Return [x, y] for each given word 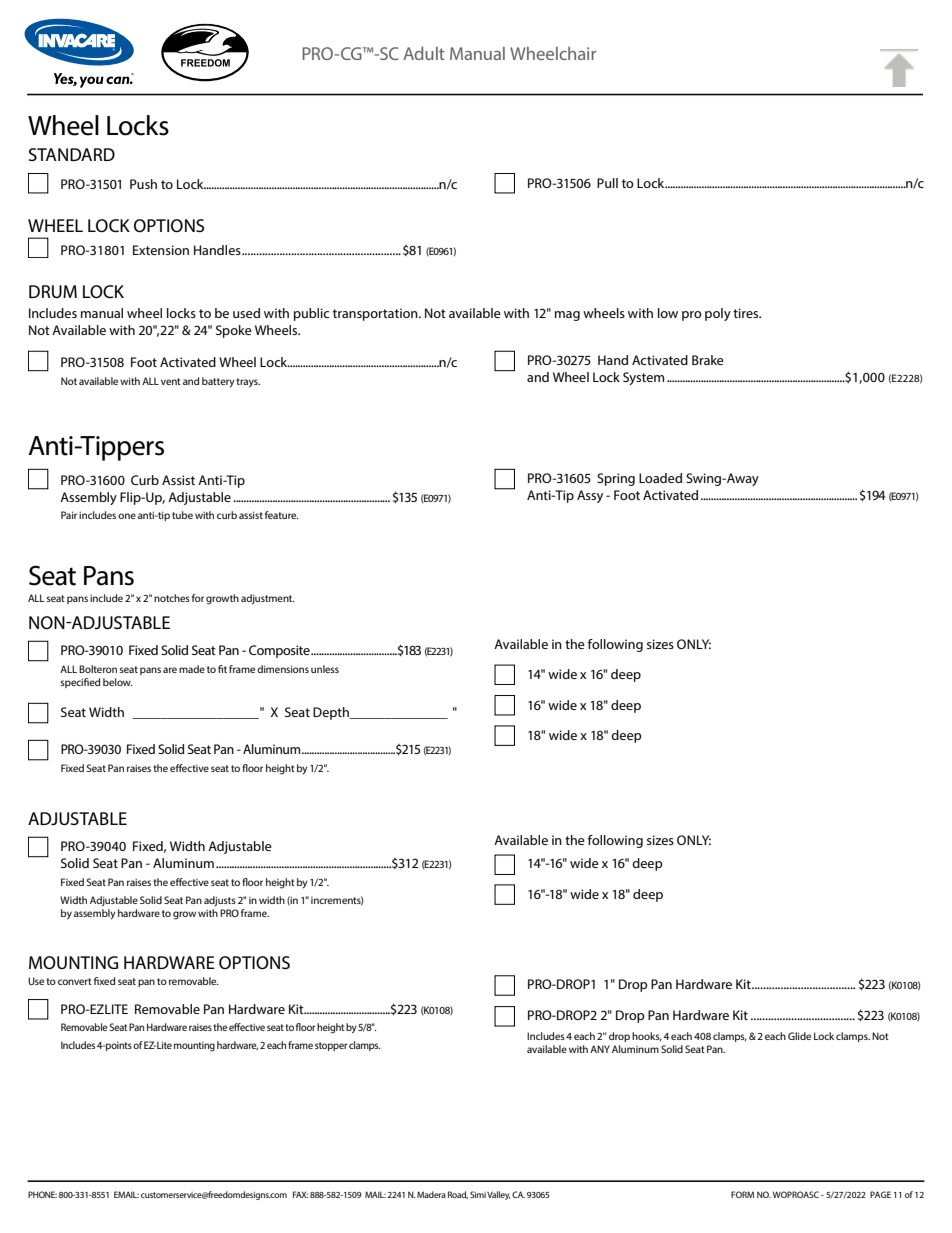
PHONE [42, 1194]
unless [325, 669]
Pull [607, 183]
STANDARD [72, 154]
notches [172, 598]
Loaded [660, 478]
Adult [424, 53]
